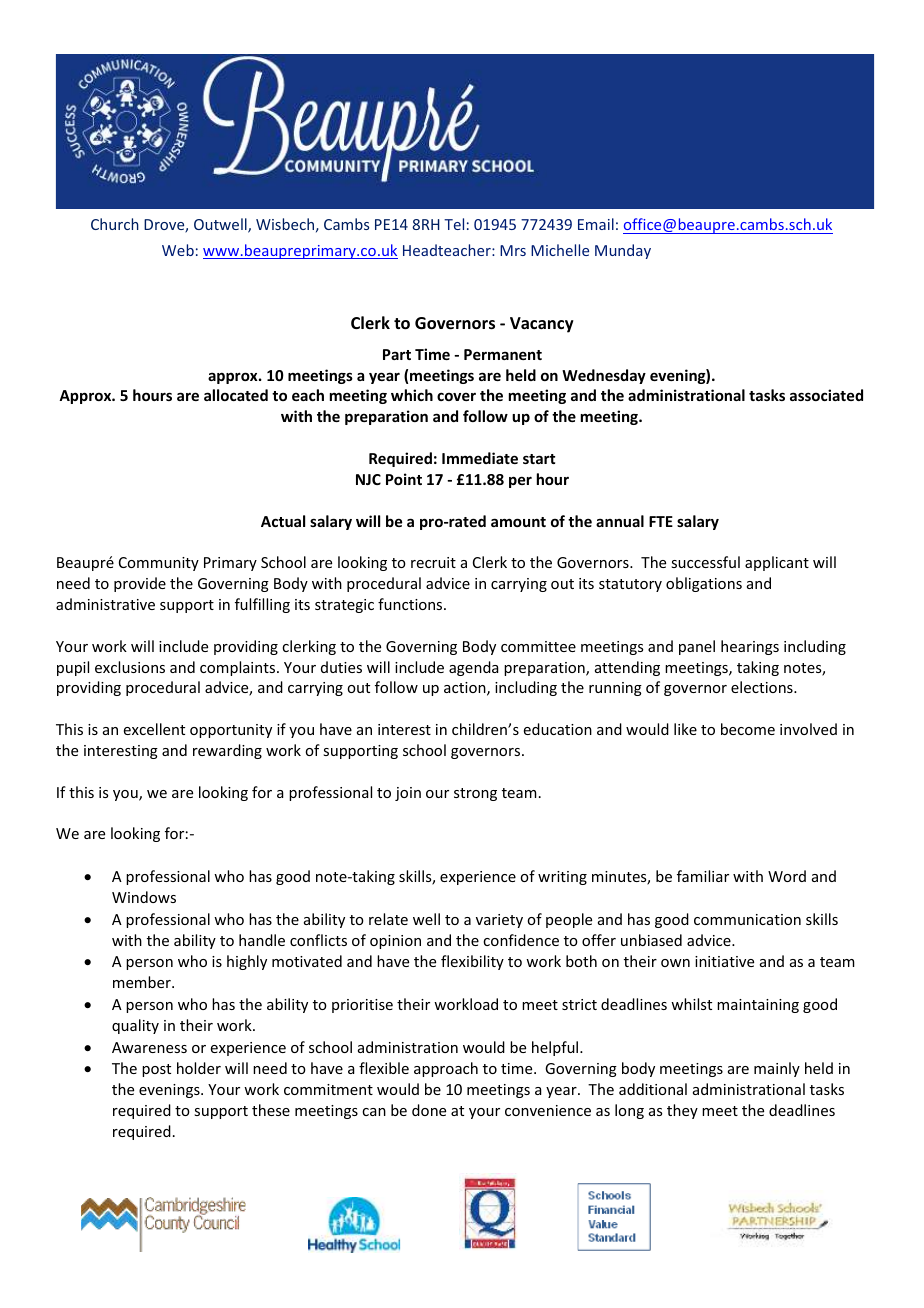 This document has height=1308, width=924. I want to click on post, so click(156, 1070).
